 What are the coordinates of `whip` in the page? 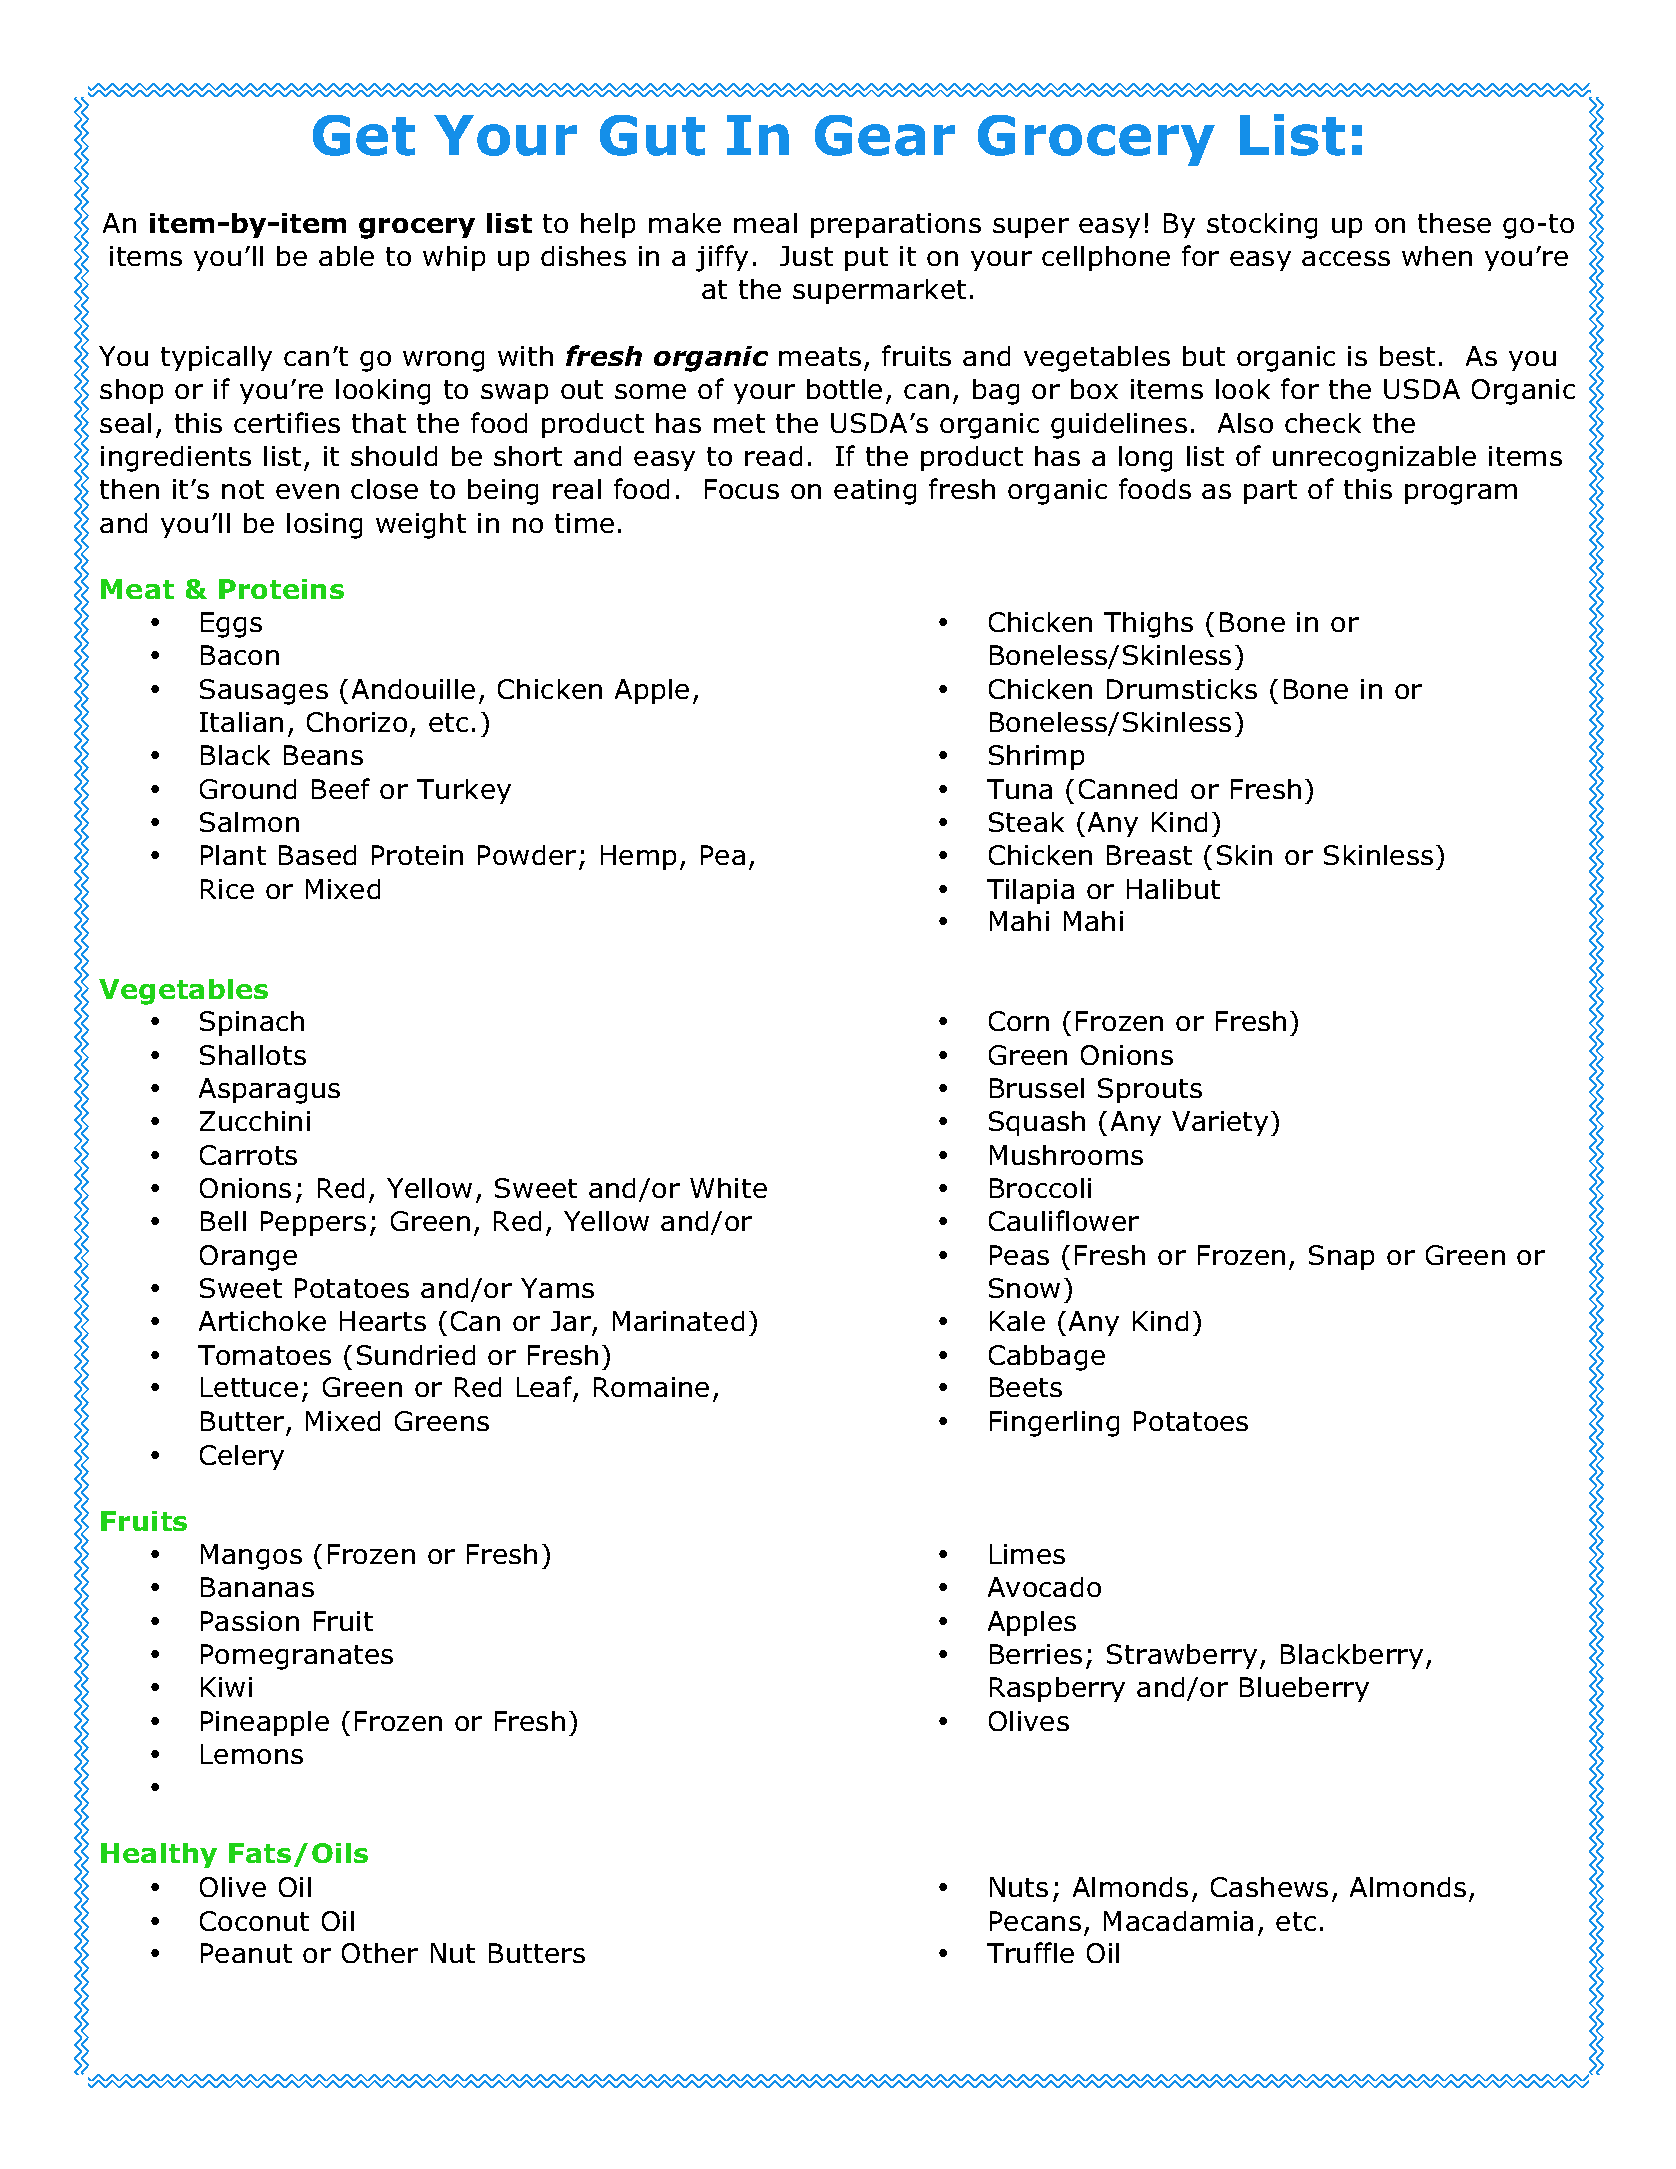 It's located at (454, 258).
